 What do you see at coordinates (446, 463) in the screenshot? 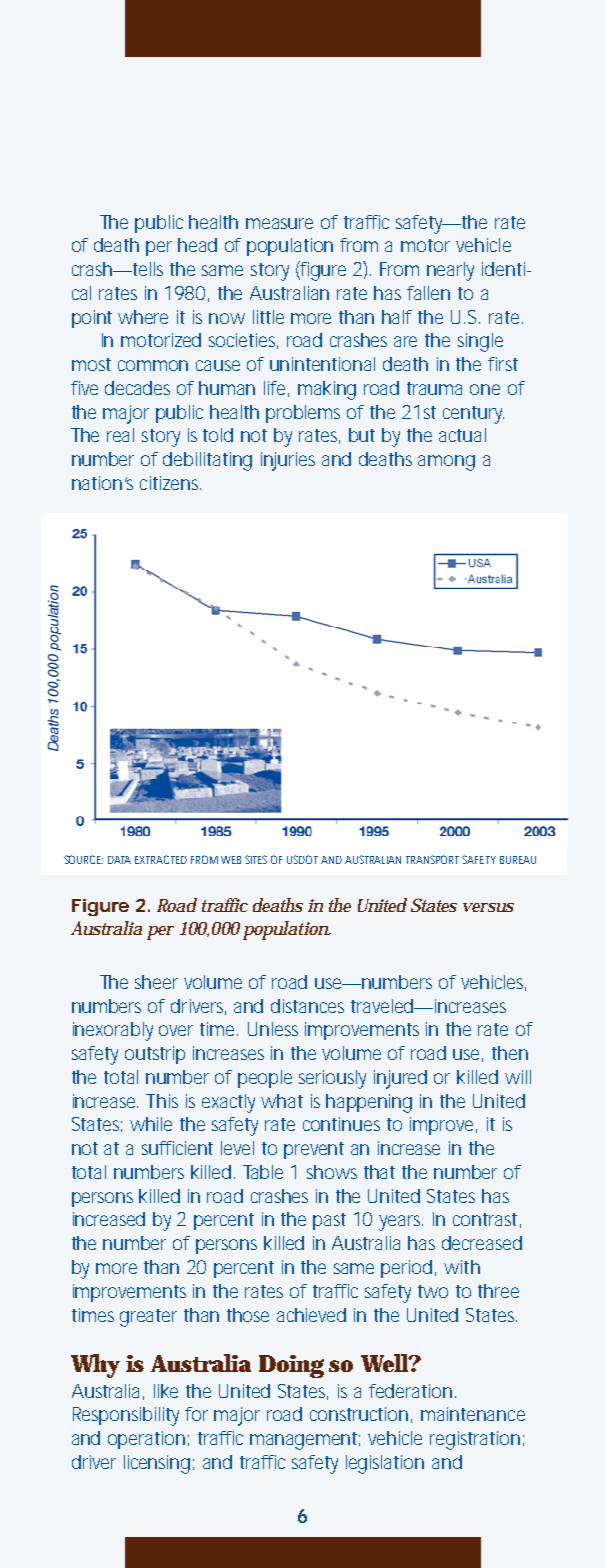
I see `among` at bounding box center [446, 463].
